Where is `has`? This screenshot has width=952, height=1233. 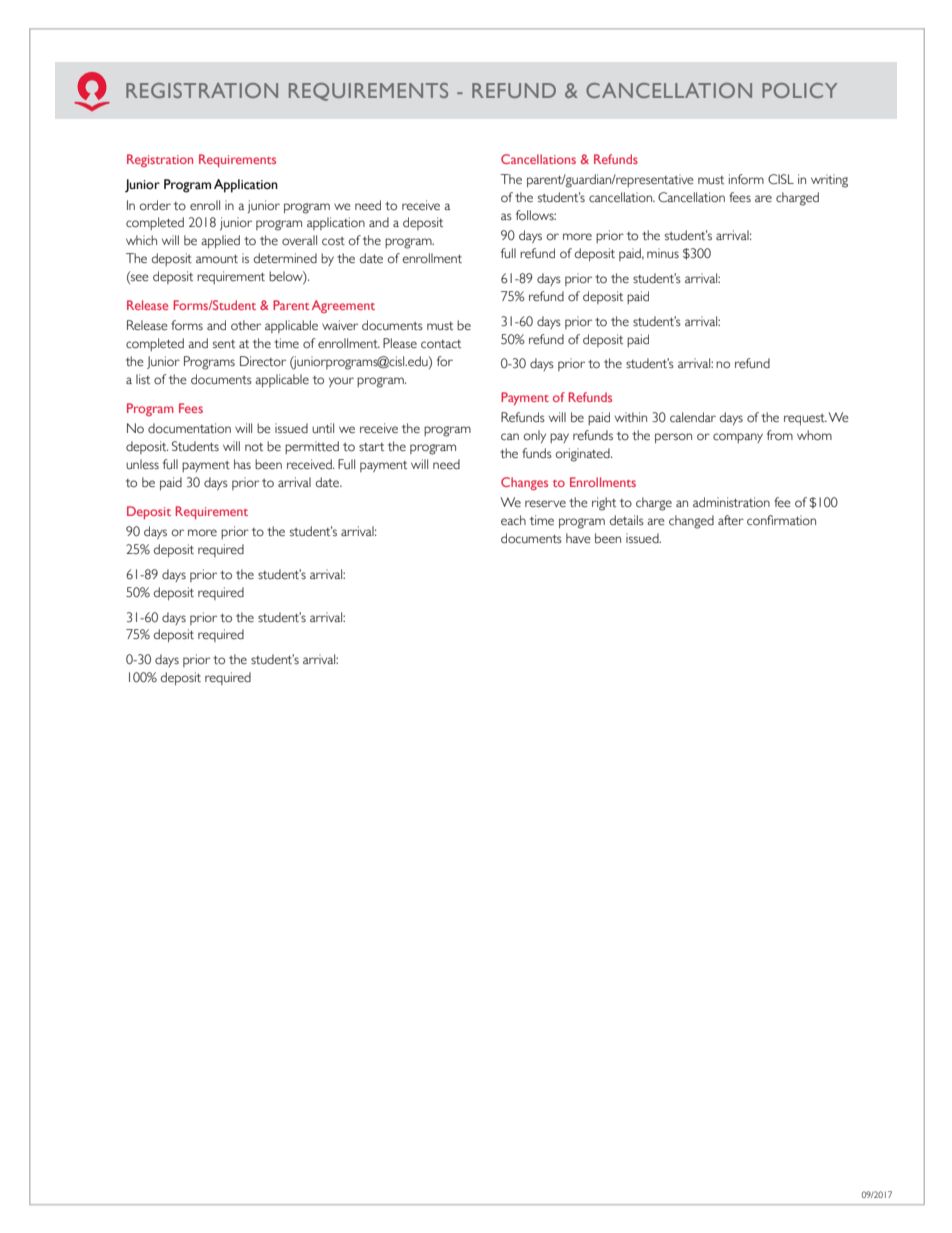 has is located at coordinates (242, 464).
